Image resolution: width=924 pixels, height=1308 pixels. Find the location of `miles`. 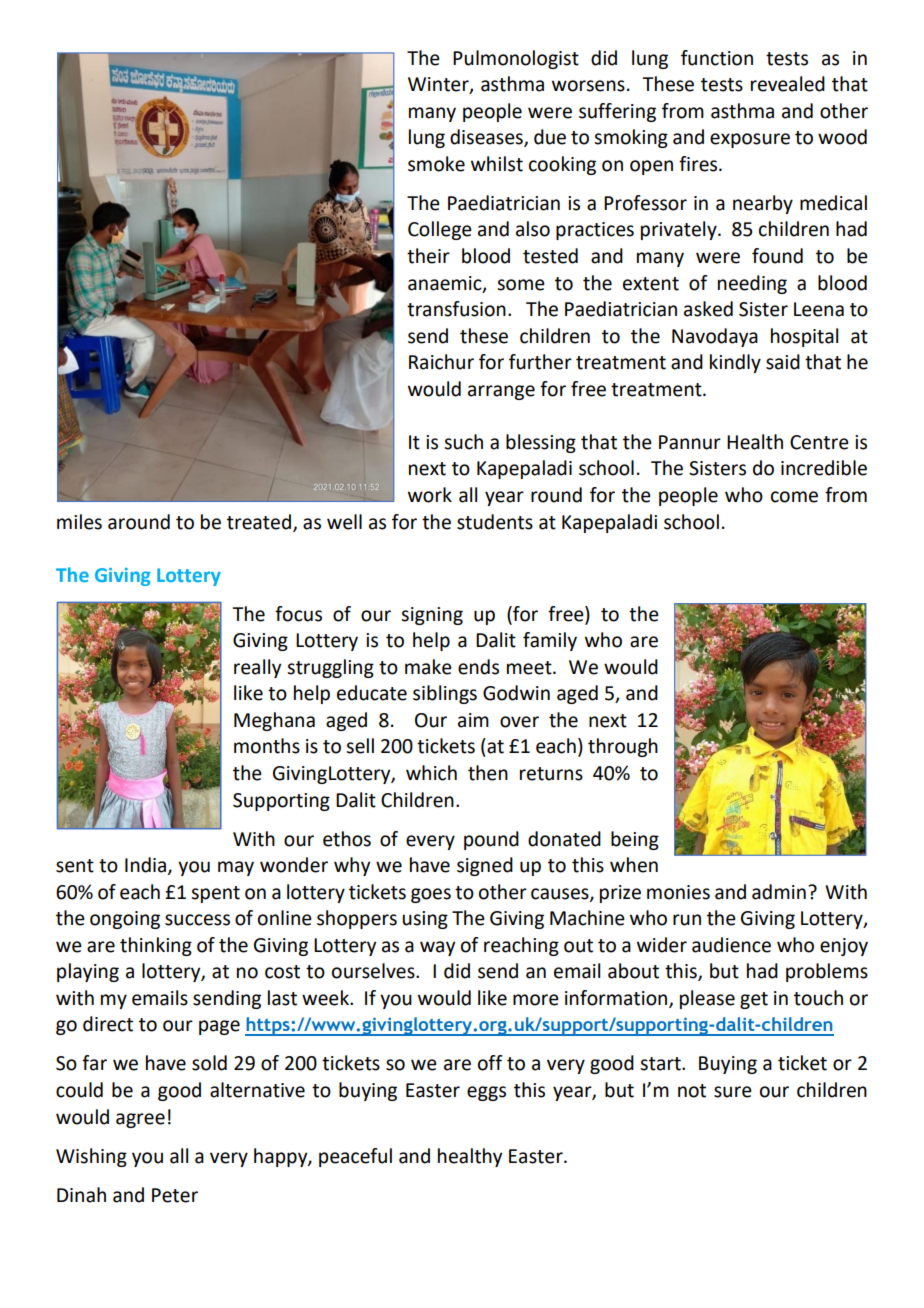

miles is located at coordinates (79, 522).
